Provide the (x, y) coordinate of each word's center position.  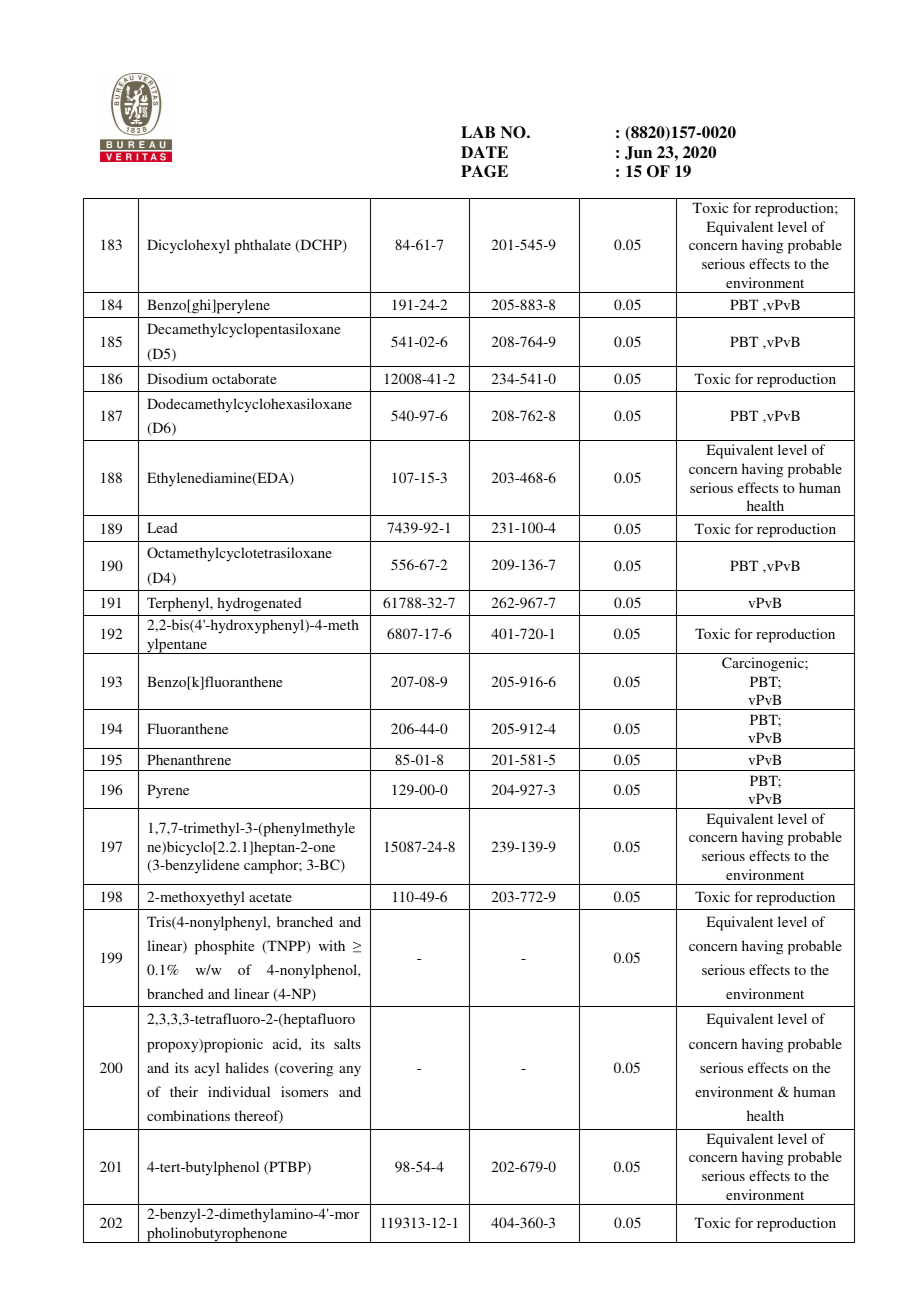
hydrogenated (259, 604)
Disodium (177, 378)
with (332, 945)
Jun (638, 153)
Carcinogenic (764, 664)
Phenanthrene (189, 759)
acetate (270, 897)
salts (347, 1043)
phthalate (262, 246)
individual (239, 1091)
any (350, 1071)
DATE (484, 152)
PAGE (484, 171)
